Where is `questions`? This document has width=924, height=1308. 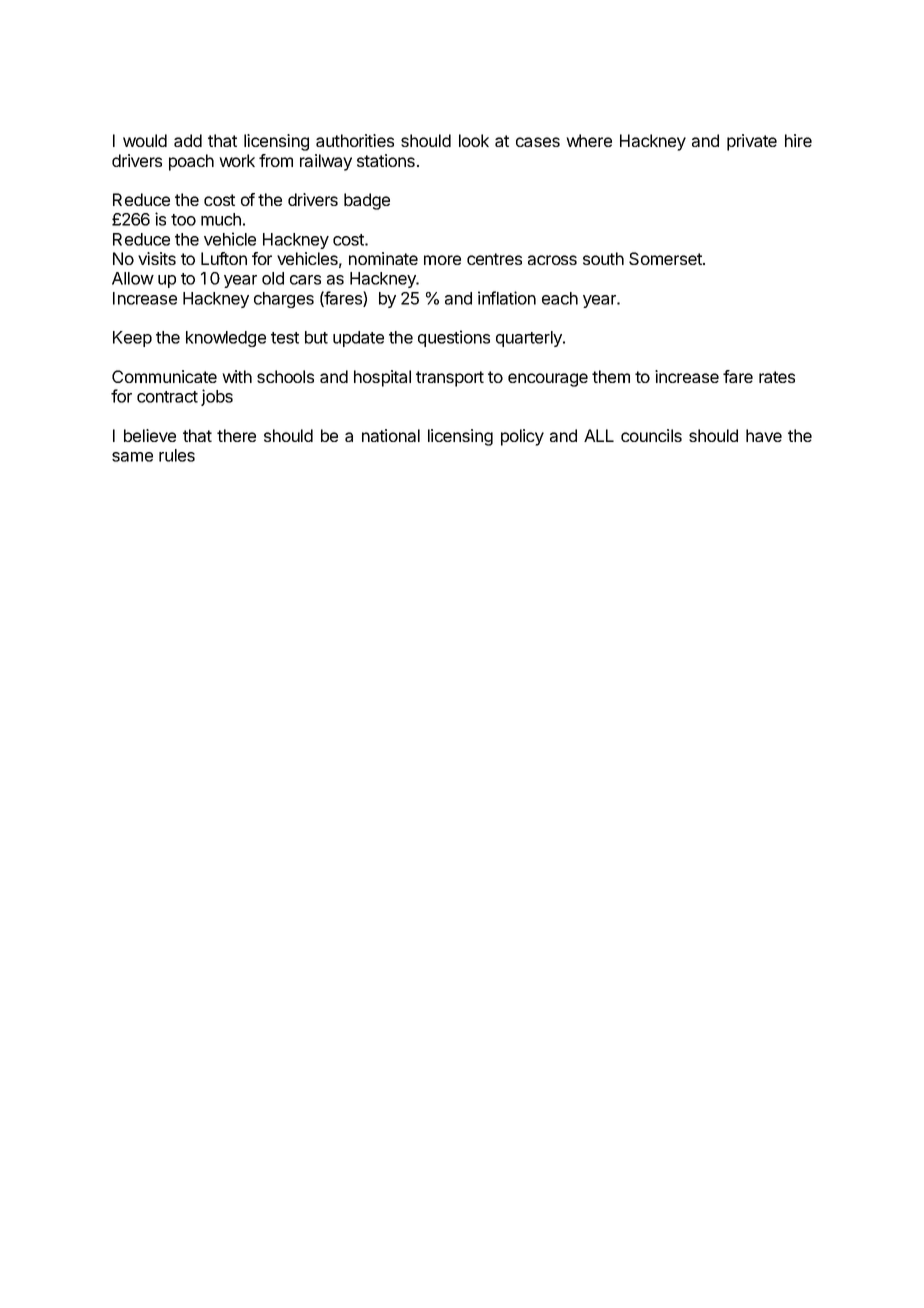 questions is located at coordinates (454, 338).
